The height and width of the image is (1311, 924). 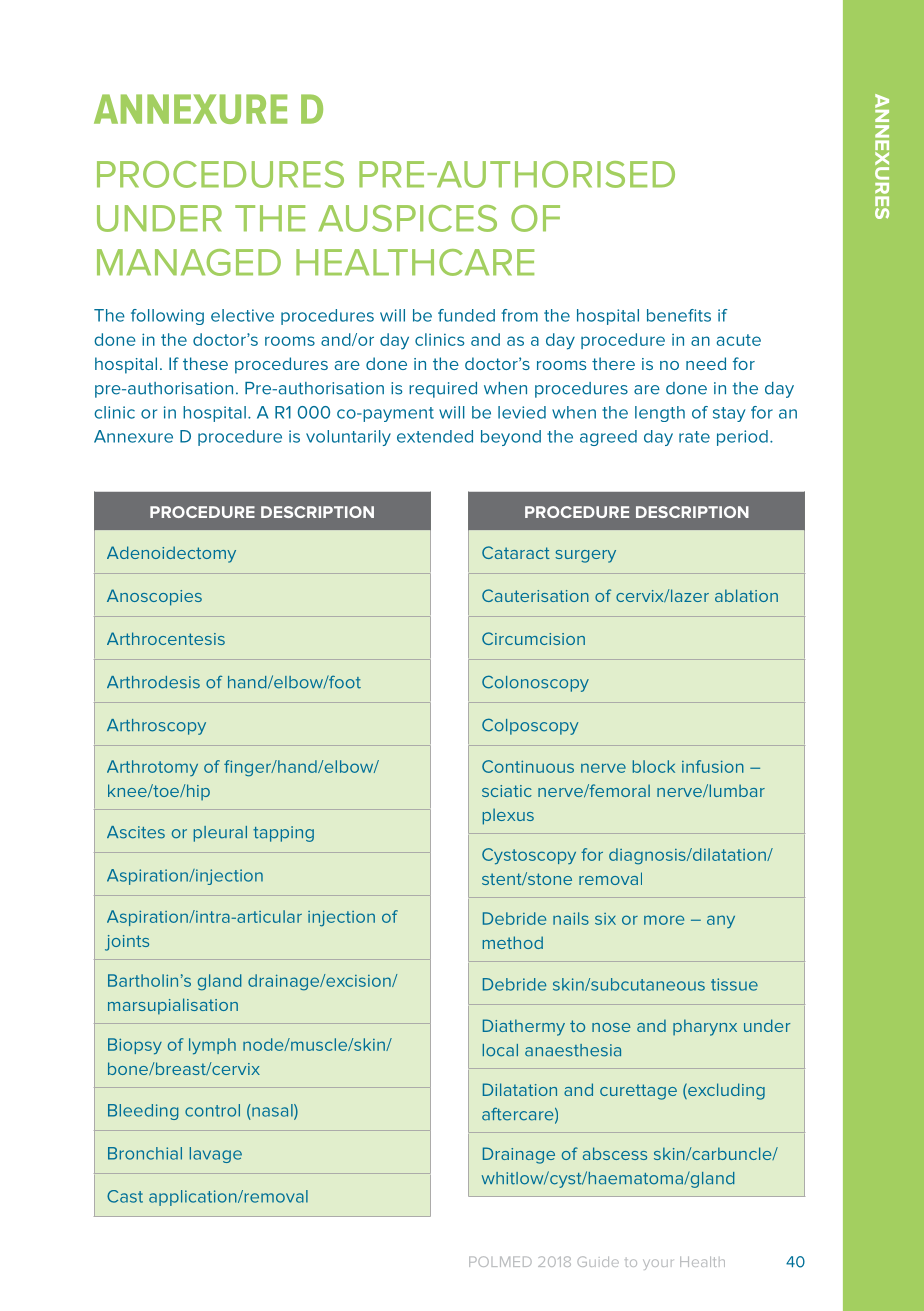 I want to click on extended, so click(x=435, y=436).
